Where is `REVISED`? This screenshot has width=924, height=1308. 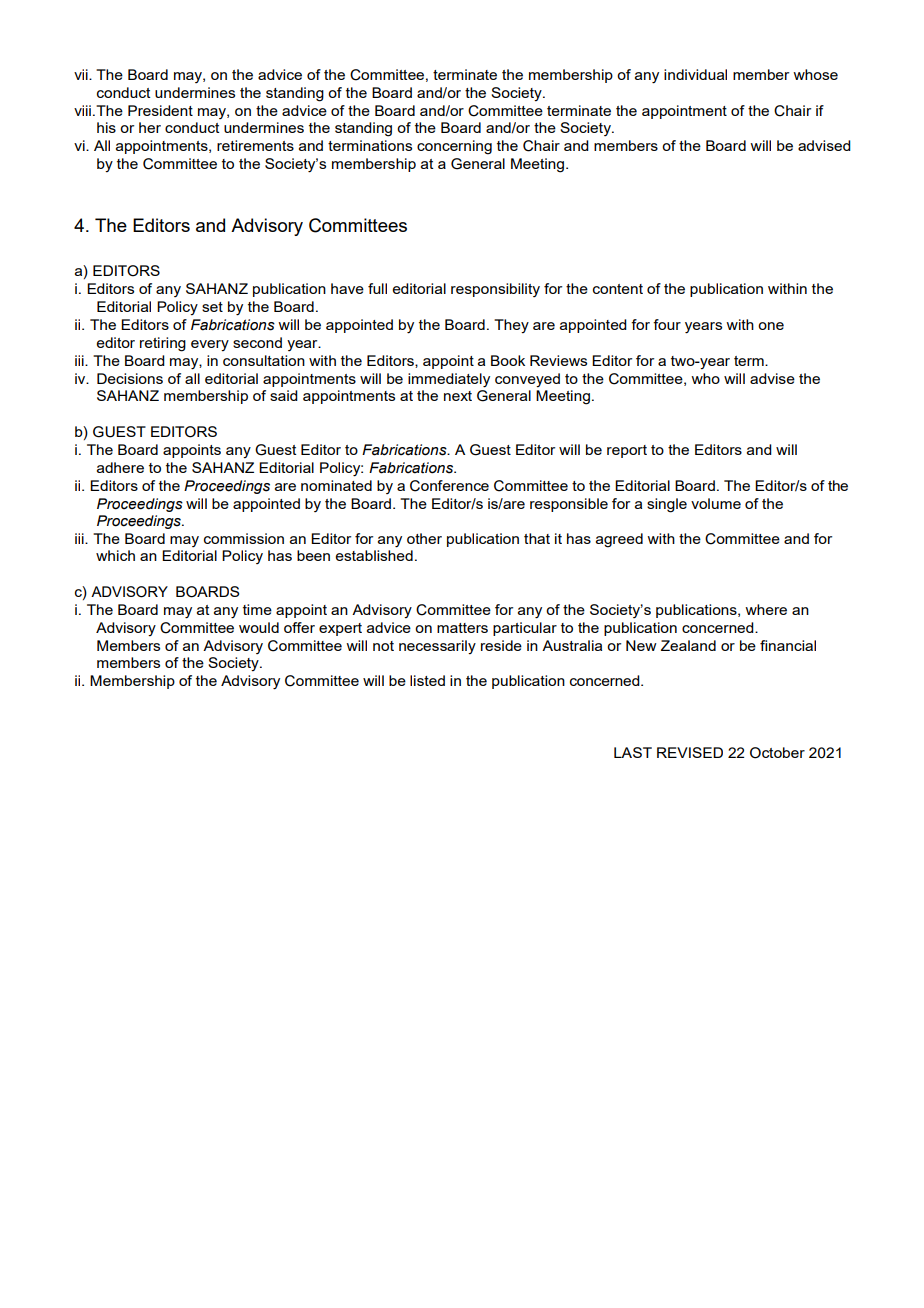 REVISED is located at coordinates (690, 752).
